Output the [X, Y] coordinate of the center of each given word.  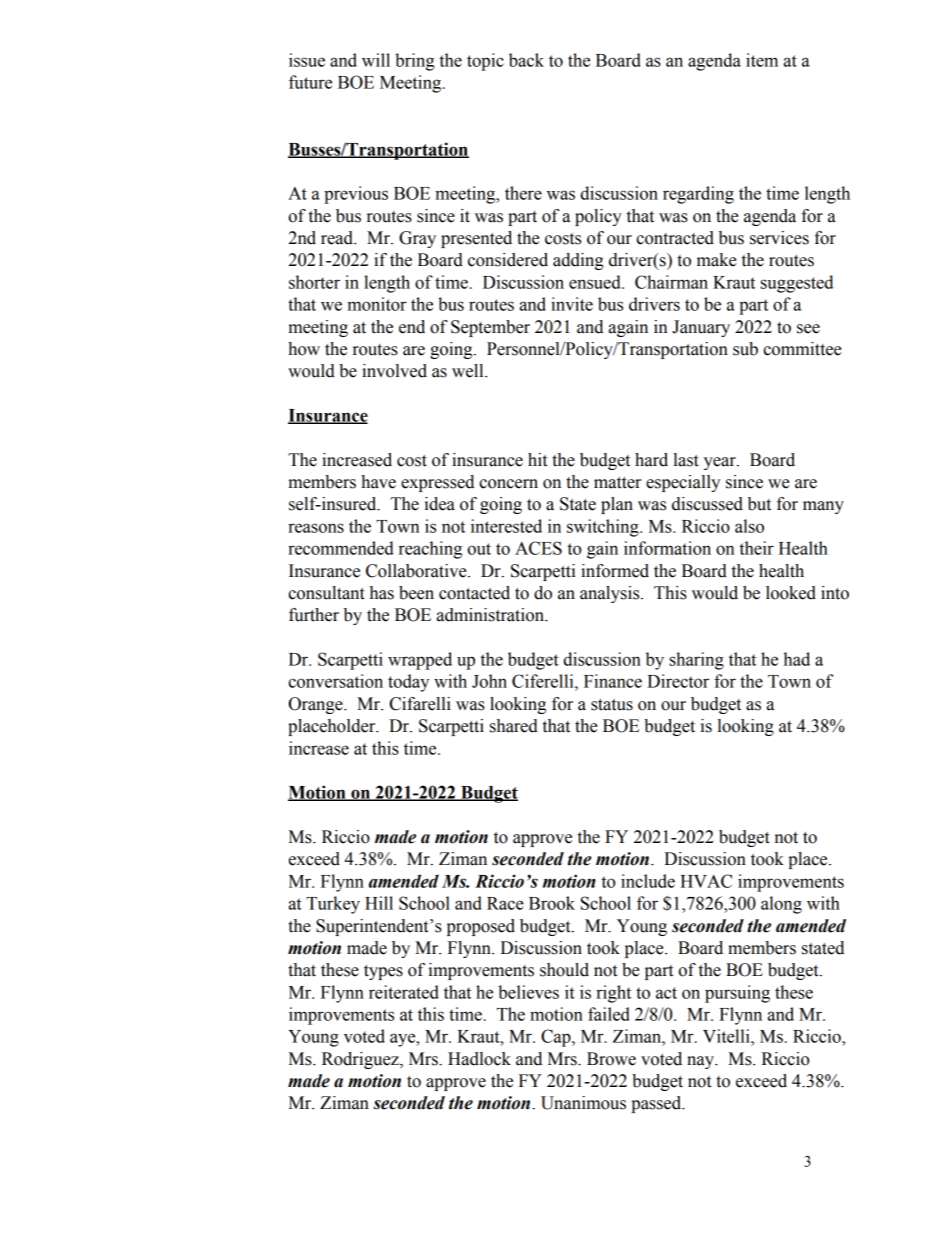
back [526, 60]
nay [701, 1062]
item [762, 60]
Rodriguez [361, 1060]
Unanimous [583, 1103]
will [376, 60]
